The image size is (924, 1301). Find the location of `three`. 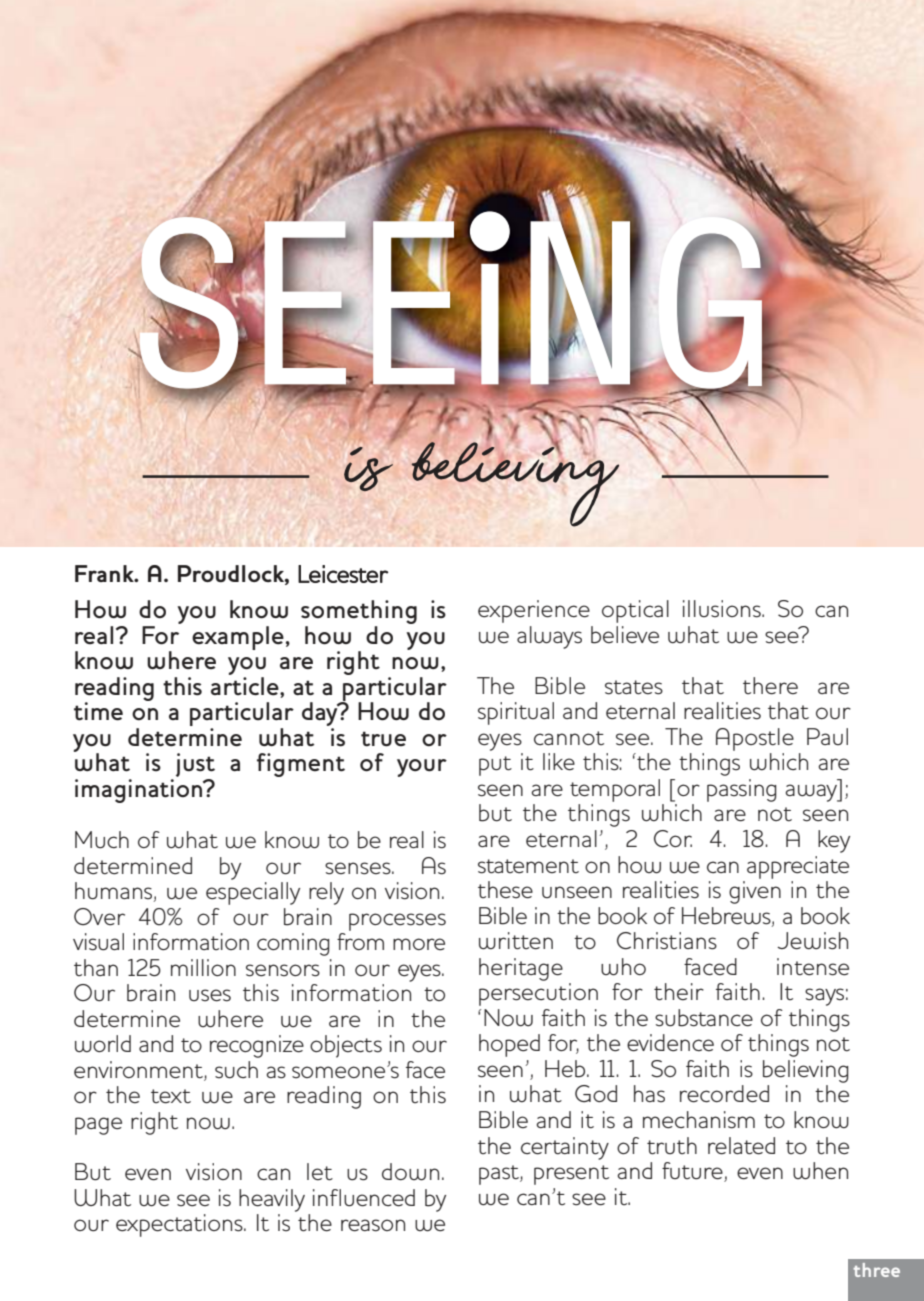

three is located at coordinates (876, 1270).
